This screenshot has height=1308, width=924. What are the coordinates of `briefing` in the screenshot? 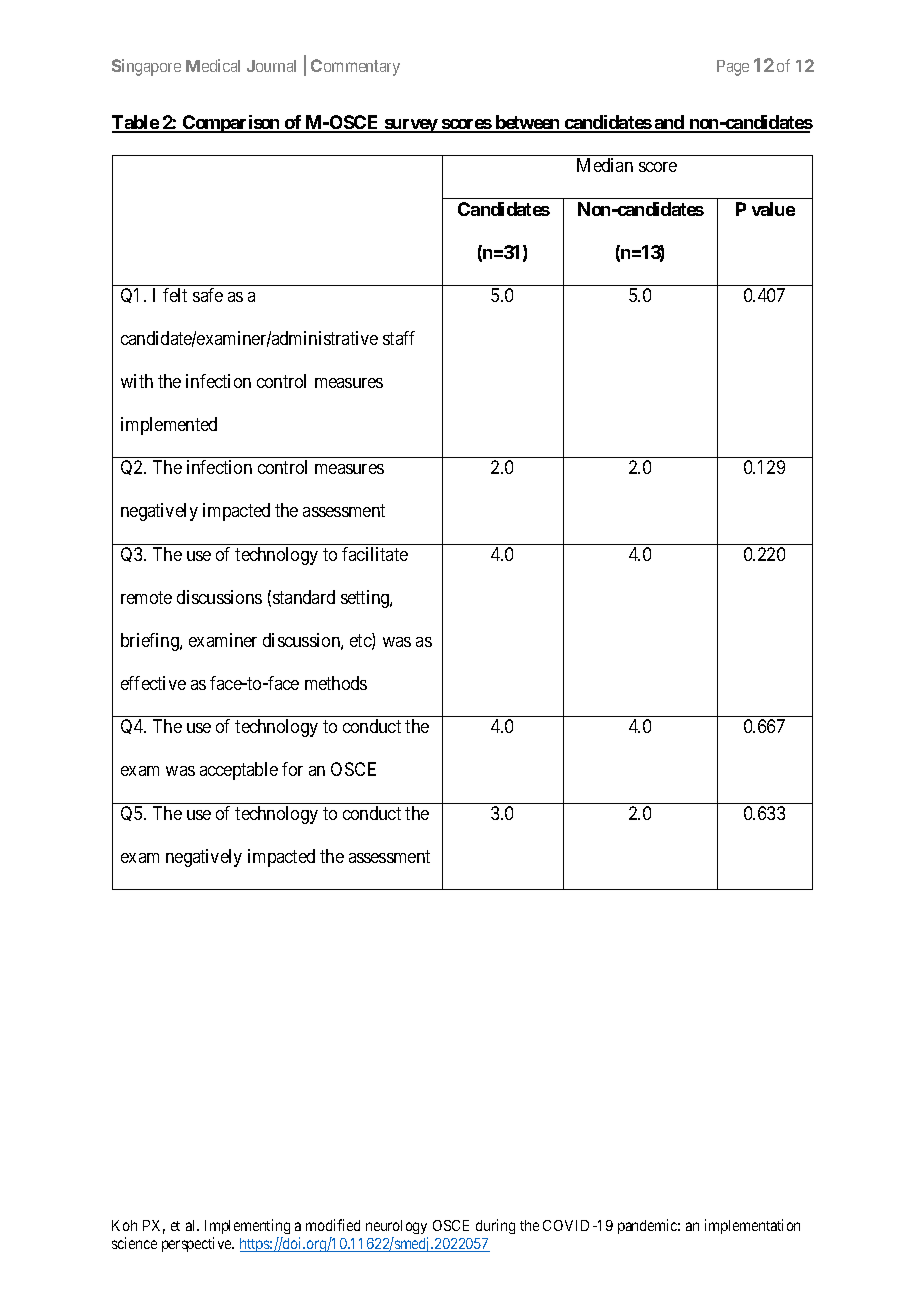 It's located at (151, 642).
